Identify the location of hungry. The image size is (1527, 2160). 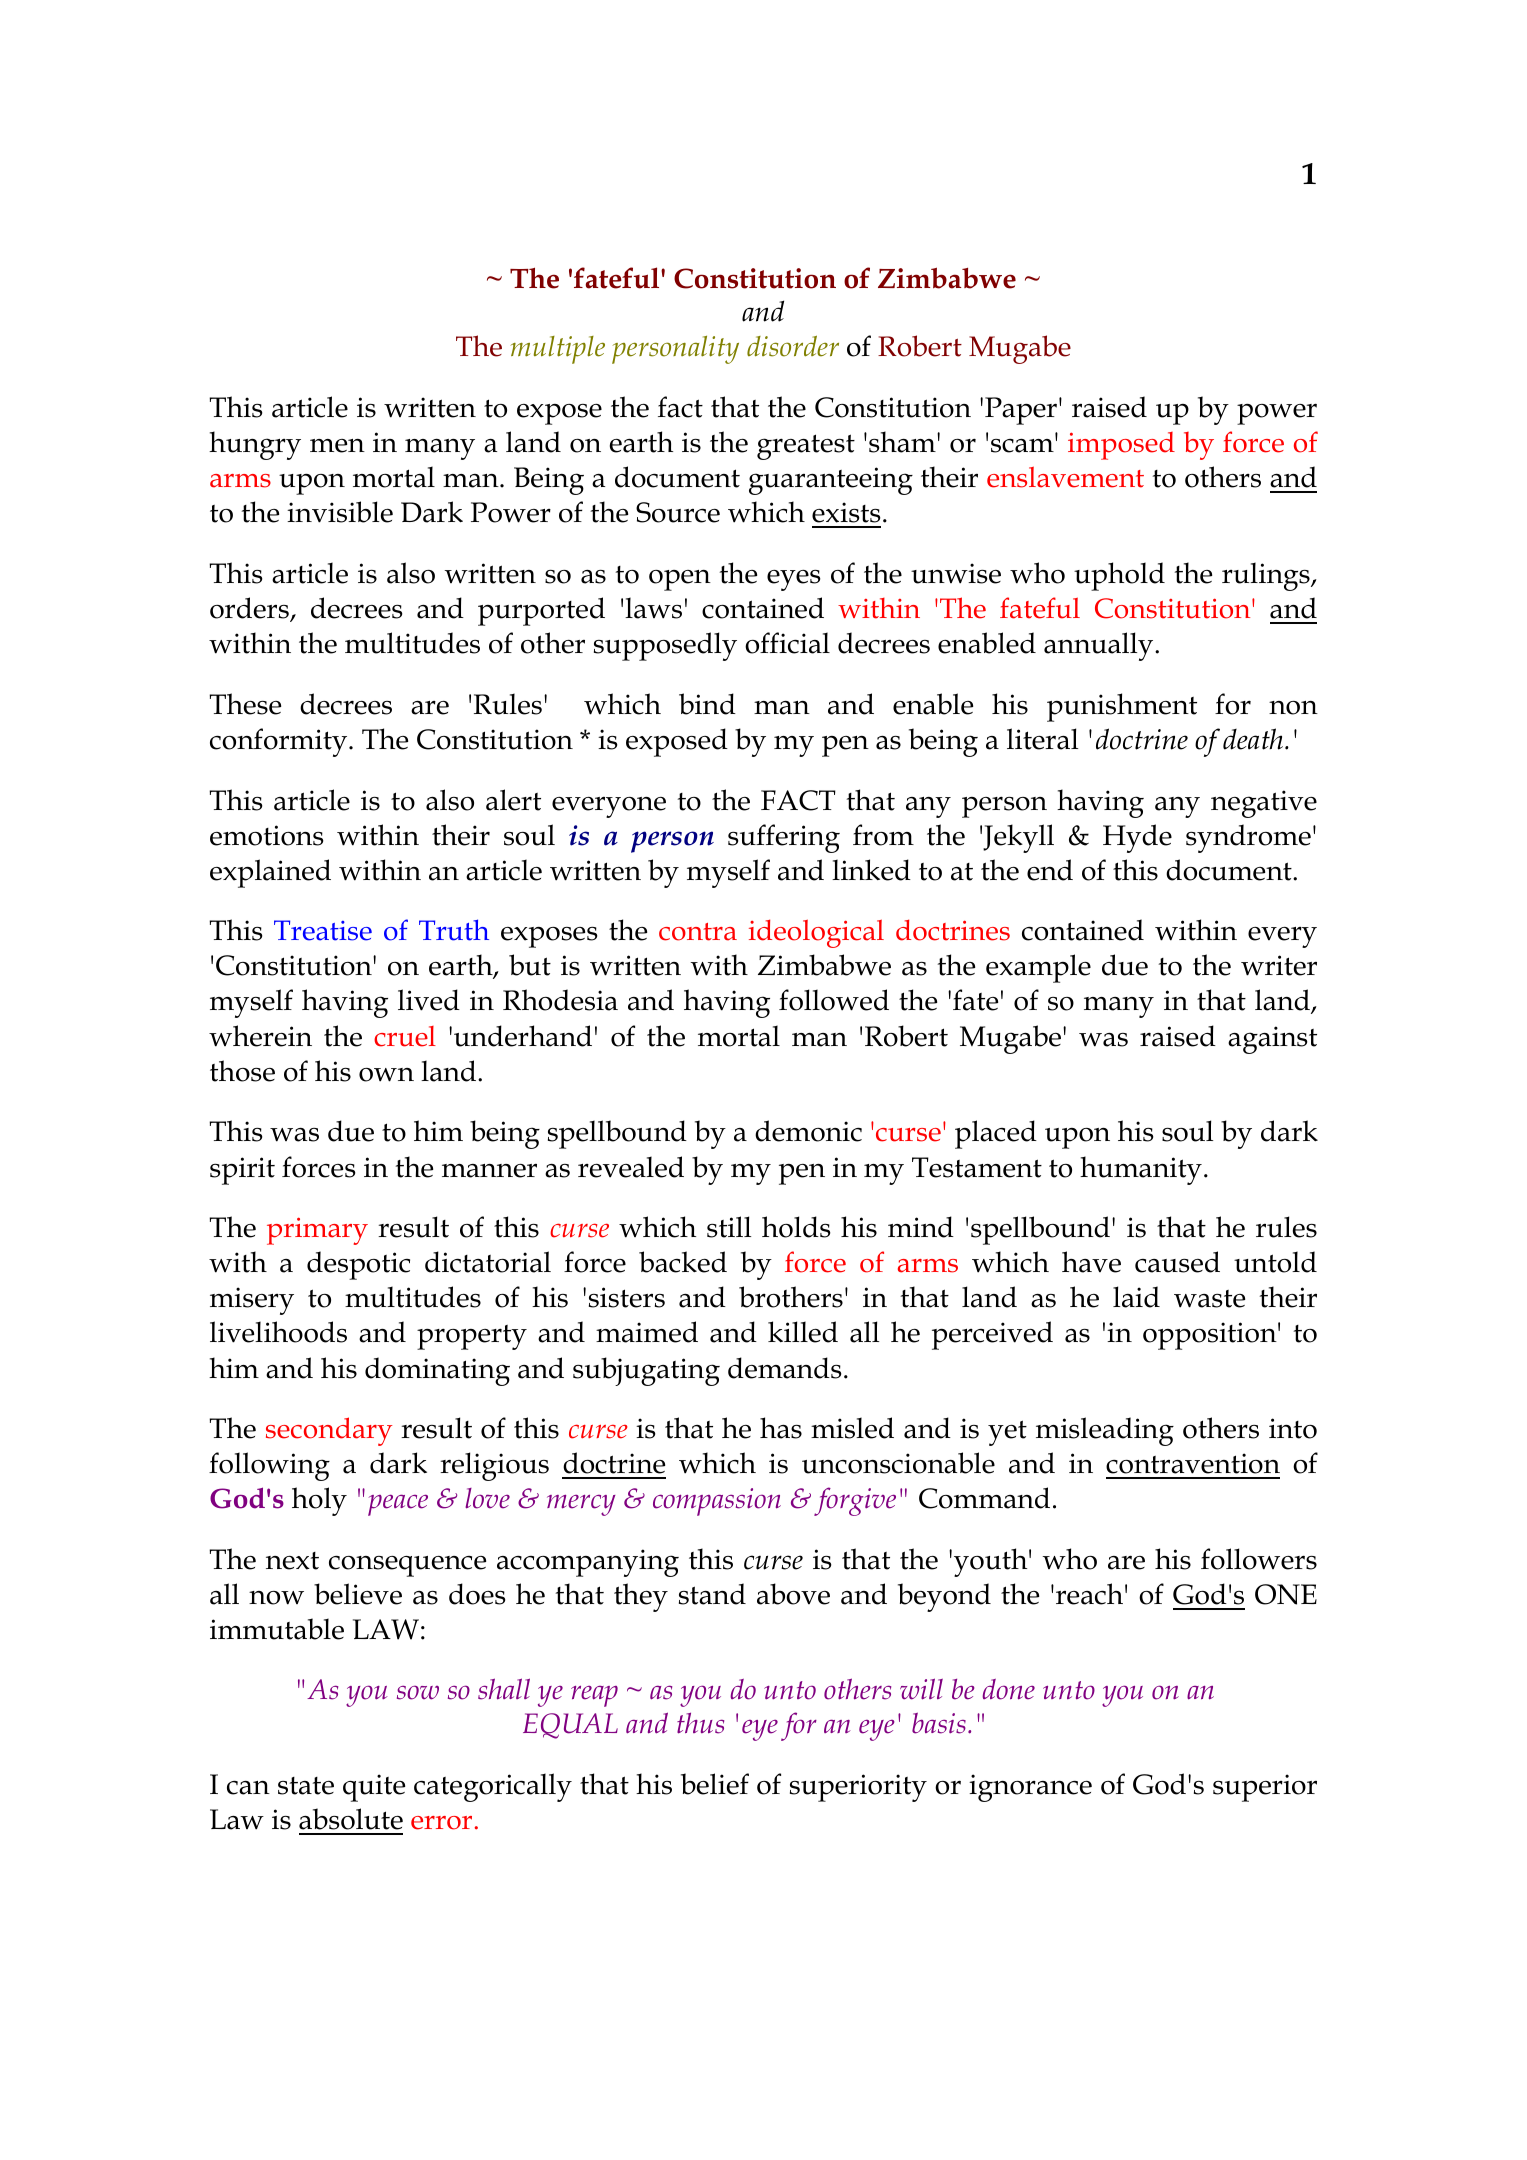
(255, 445).
